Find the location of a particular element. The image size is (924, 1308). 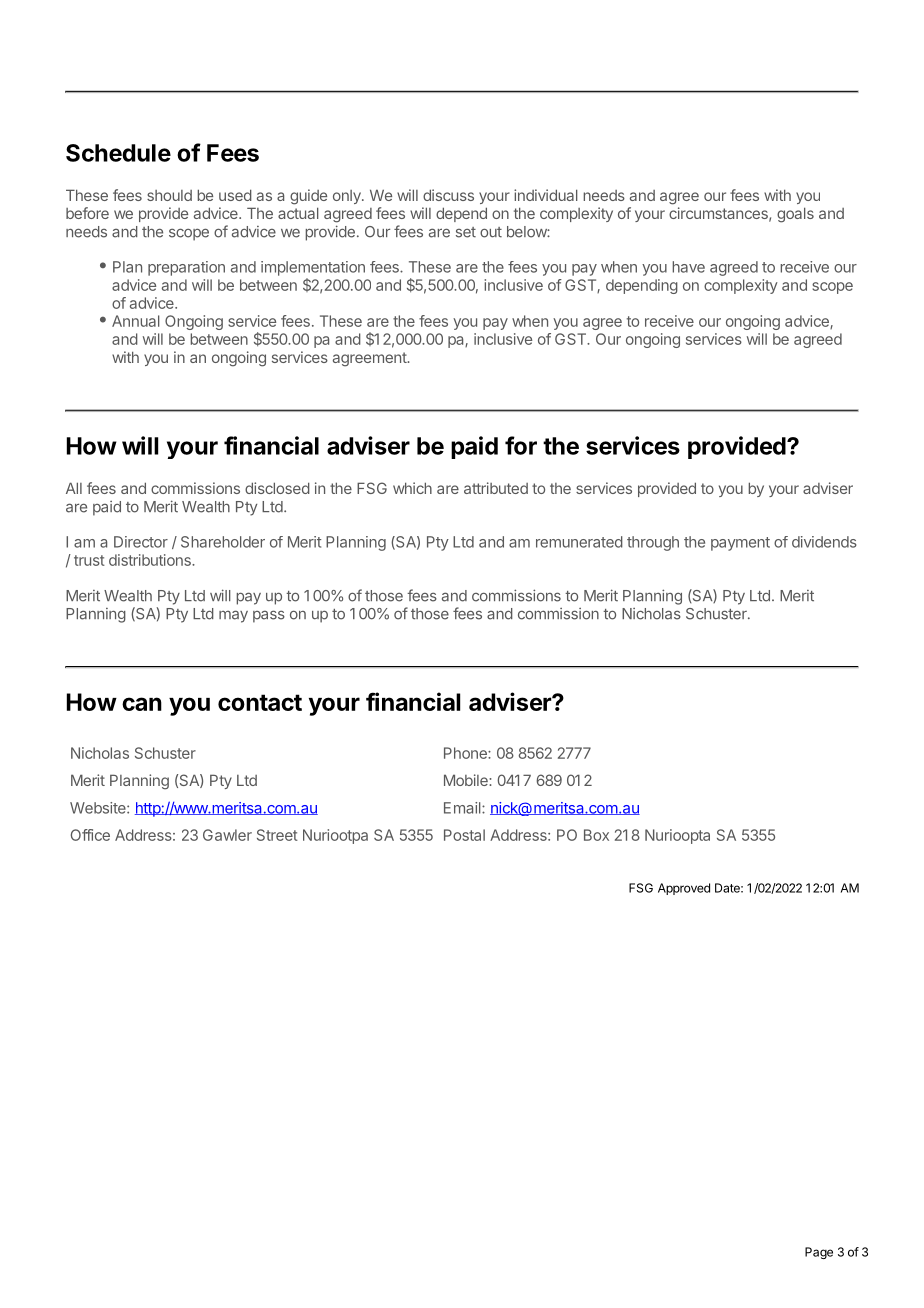

payment is located at coordinates (740, 544).
